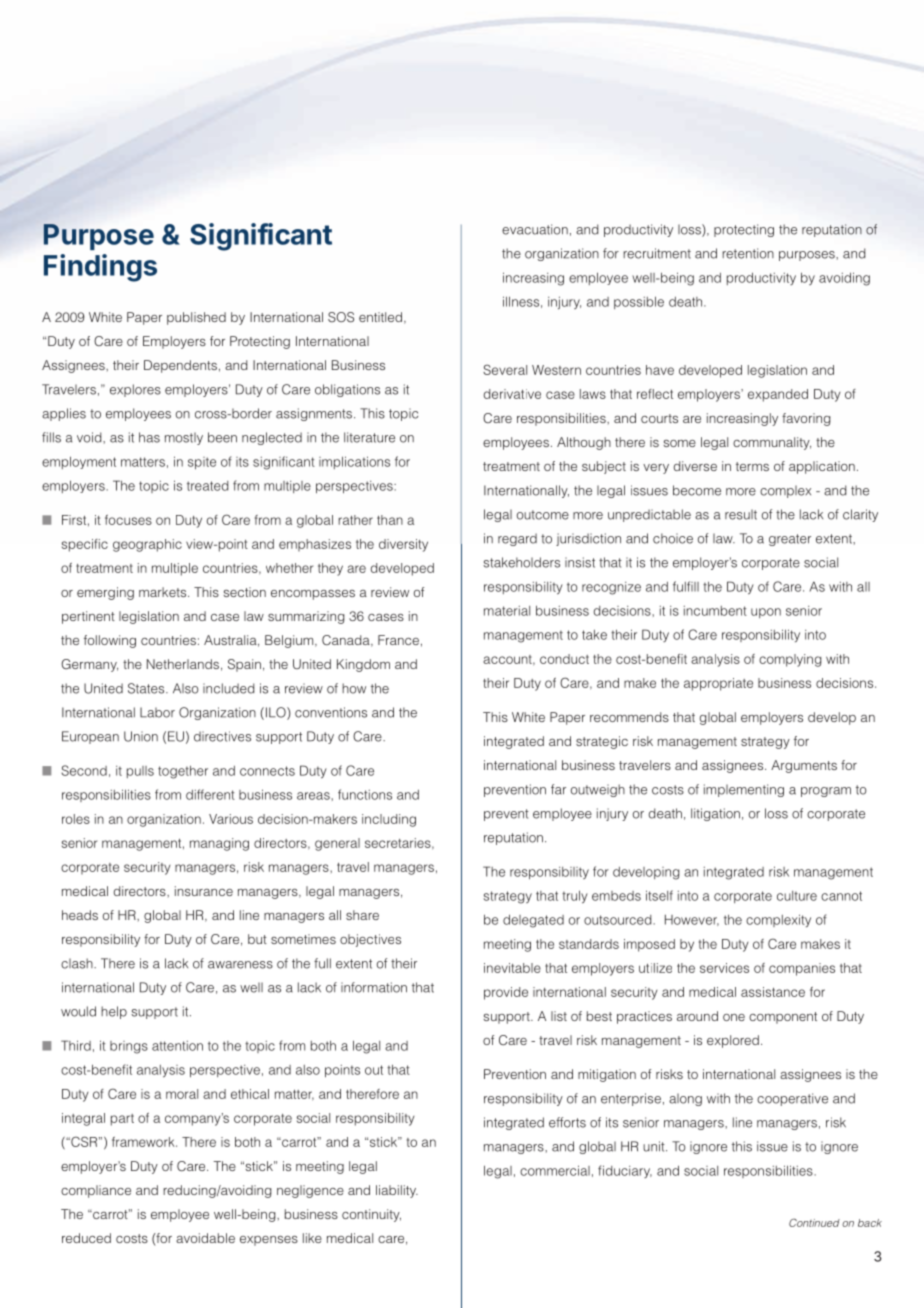 The width and height of the screenshot is (924, 1308). I want to click on help, so click(114, 1012).
